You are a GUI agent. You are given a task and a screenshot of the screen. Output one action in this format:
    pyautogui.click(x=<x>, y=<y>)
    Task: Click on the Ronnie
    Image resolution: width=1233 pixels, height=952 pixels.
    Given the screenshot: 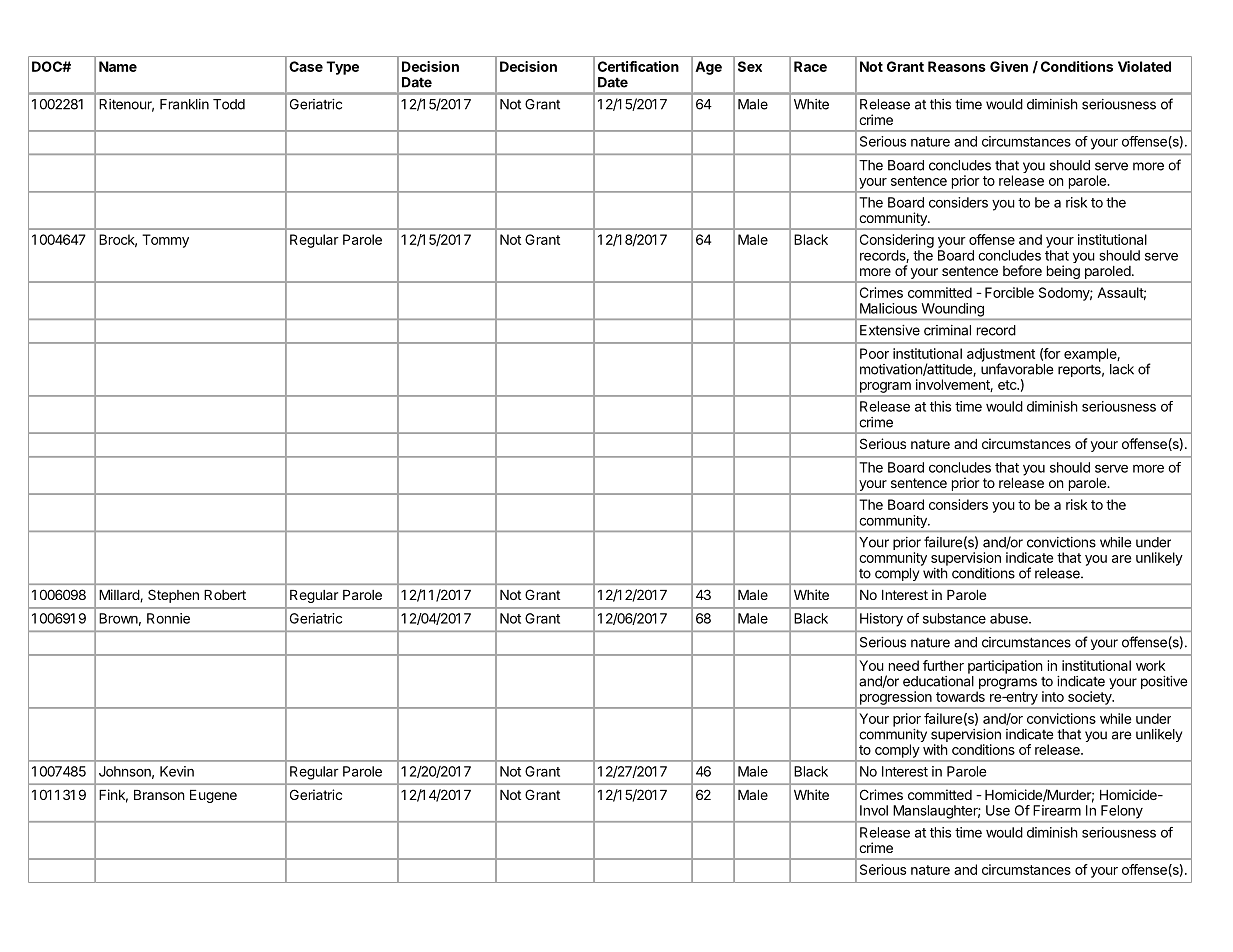 What is the action you would take?
    pyautogui.click(x=168, y=618)
